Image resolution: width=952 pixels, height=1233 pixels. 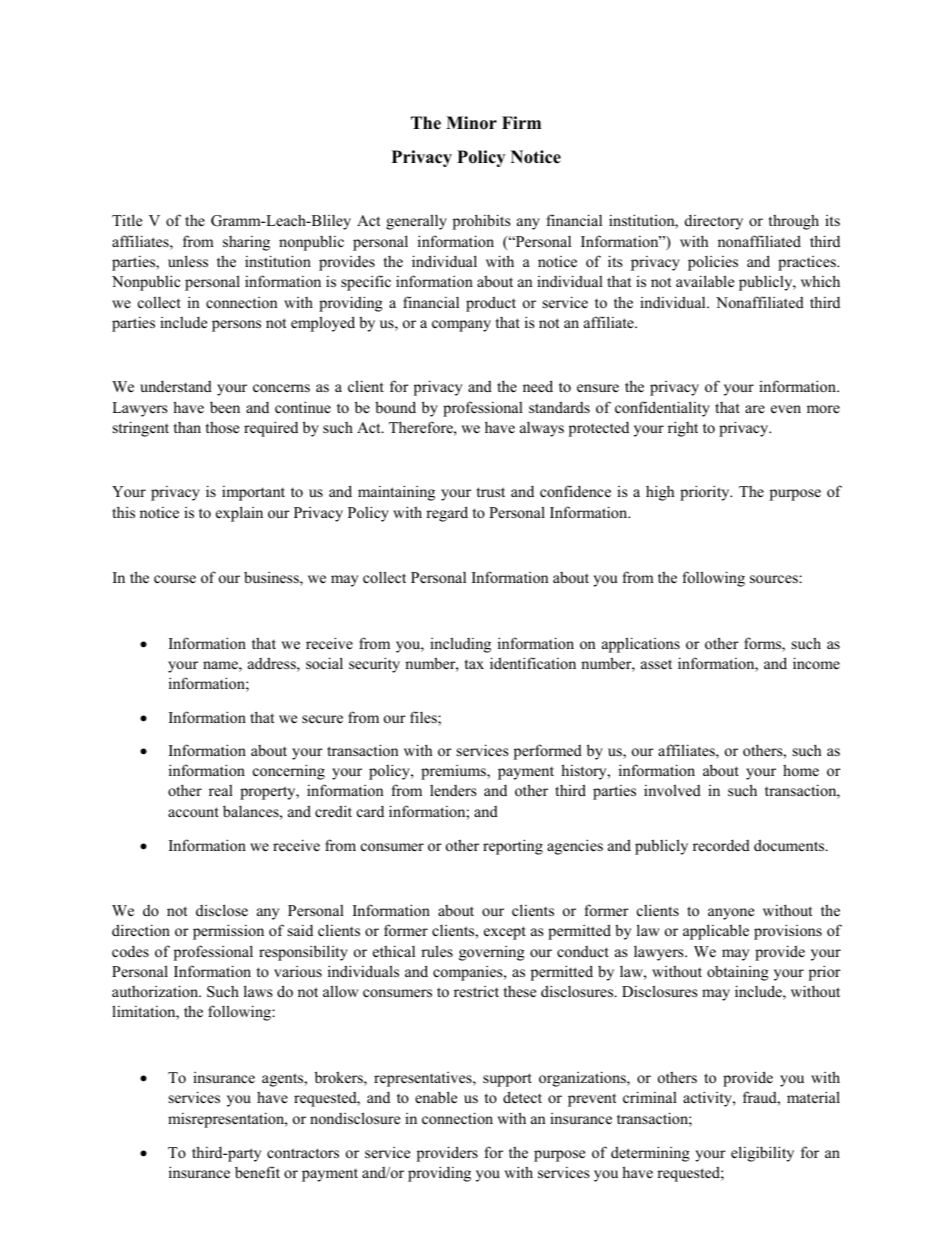 What do you see at coordinates (193, 812) in the page?
I see `account` at bounding box center [193, 812].
